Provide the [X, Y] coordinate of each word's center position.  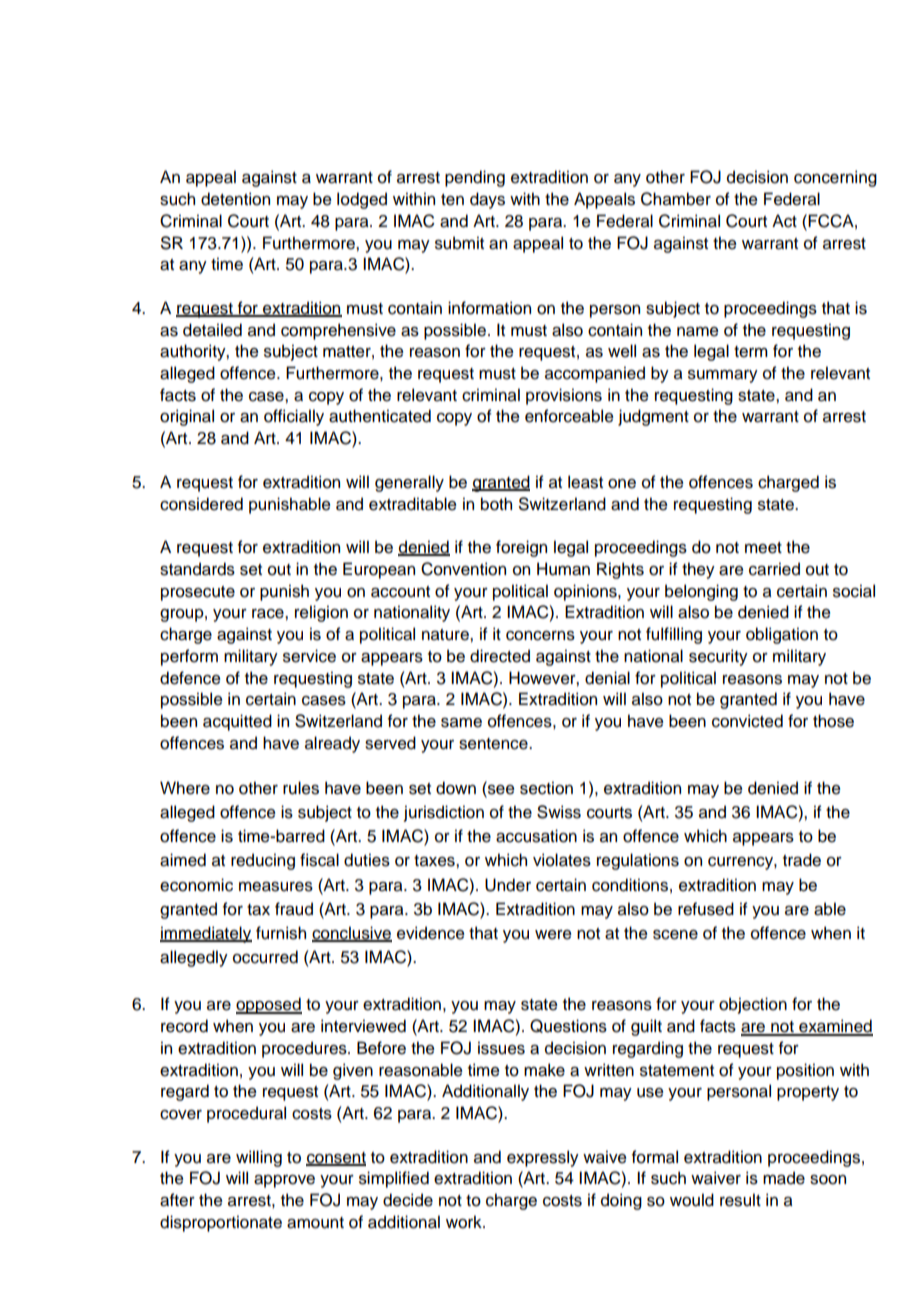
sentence [494, 744]
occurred [265, 957]
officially [294, 417]
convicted [747, 721]
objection [753, 1005]
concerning [835, 178]
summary [723, 376]
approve [284, 1181]
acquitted [237, 722]
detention [235, 199]
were [553, 935]
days [487, 200]
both [496, 504]
